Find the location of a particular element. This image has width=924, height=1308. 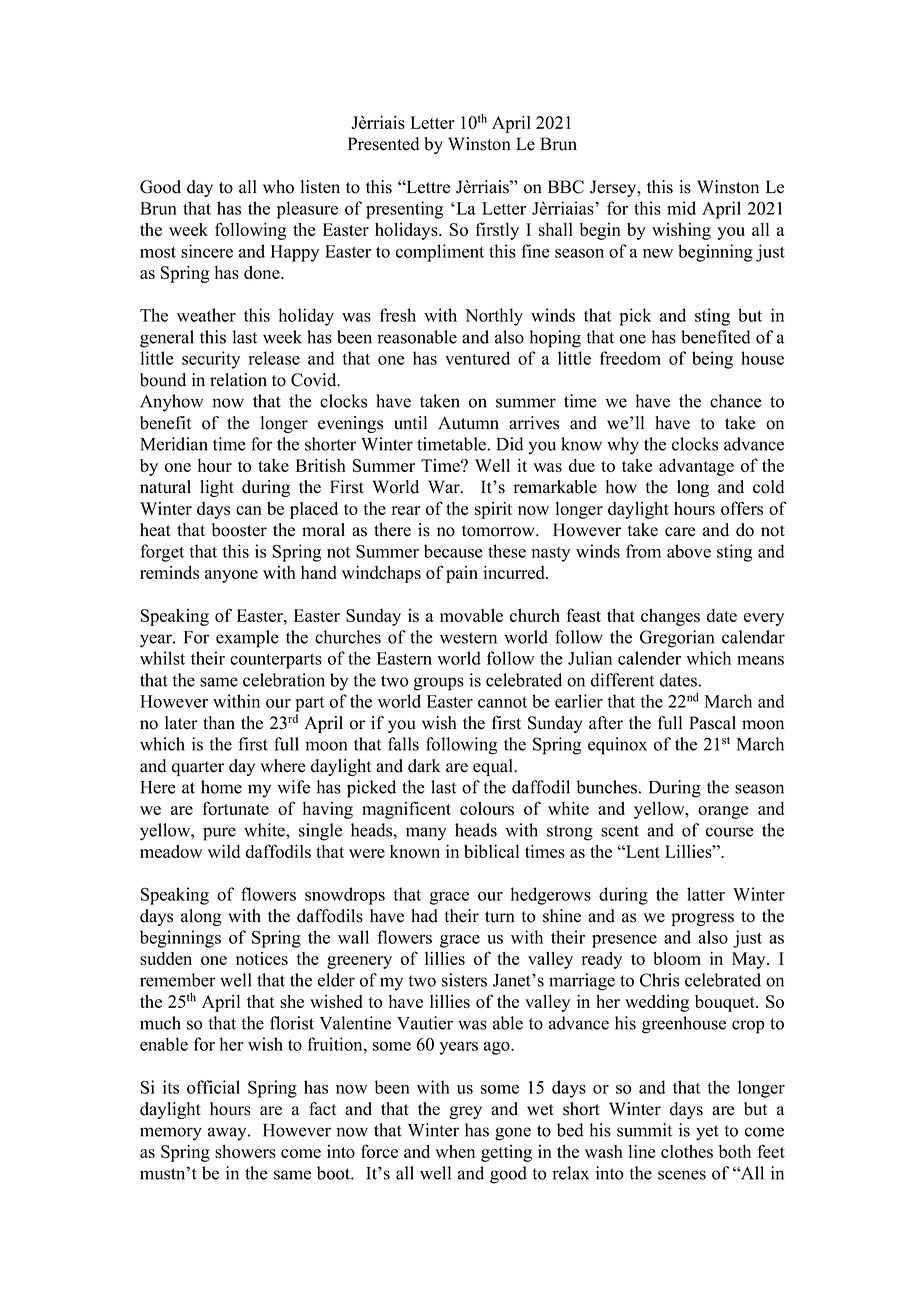

mid is located at coordinates (681, 208).
